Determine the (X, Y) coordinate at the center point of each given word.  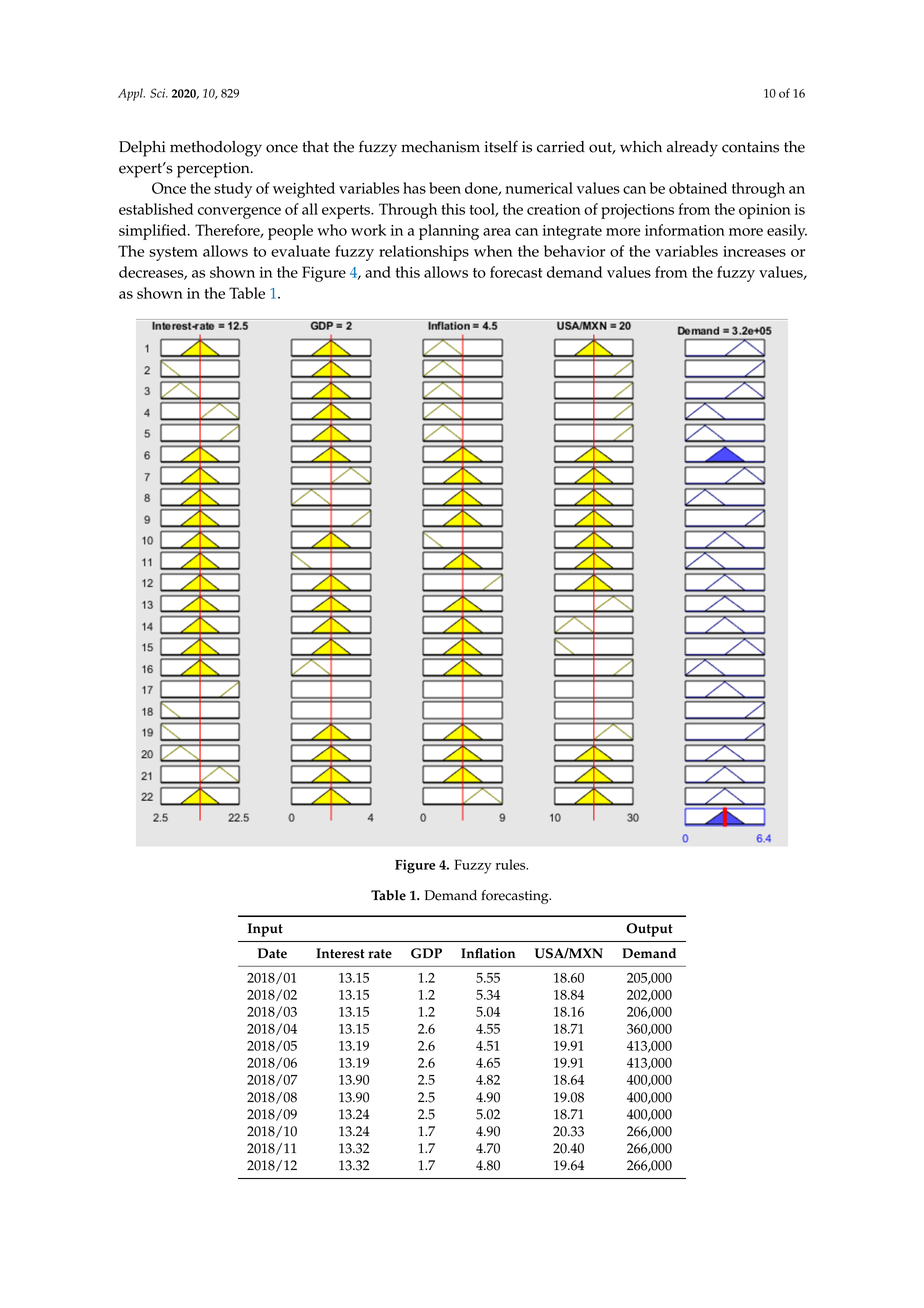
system (173, 254)
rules (512, 864)
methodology (216, 149)
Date (272, 953)
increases (754, 251)
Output (649, 930)
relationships (424, 253)
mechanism (440, 147)
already (692, 149)
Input (265, 930)
